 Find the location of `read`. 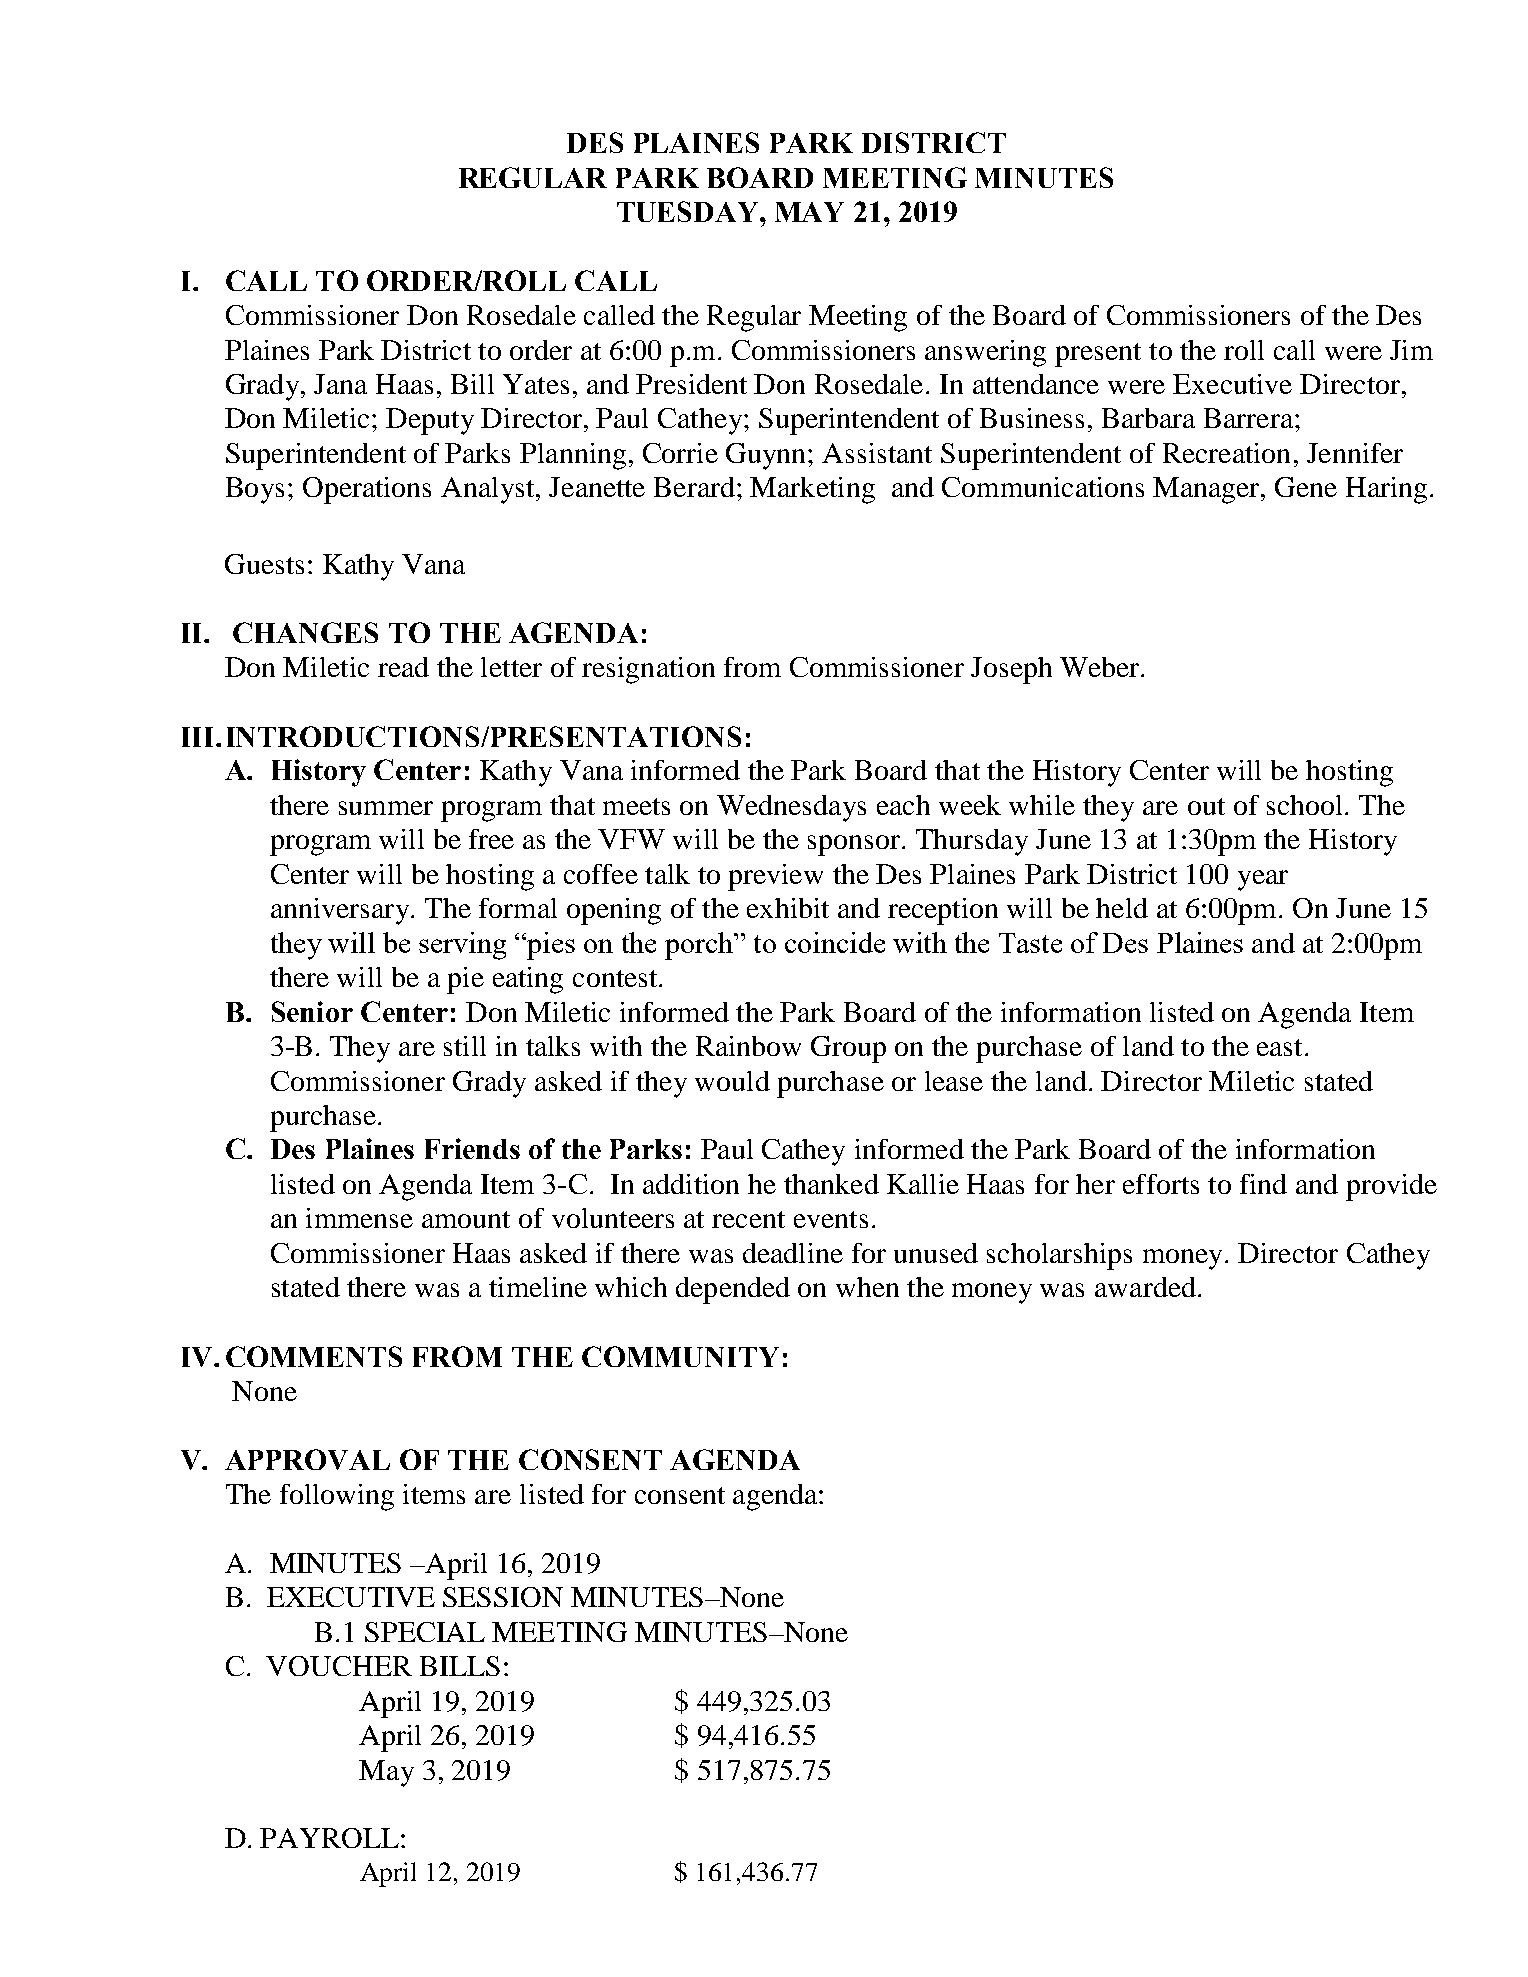

read is located at coordinates (403, 667).
